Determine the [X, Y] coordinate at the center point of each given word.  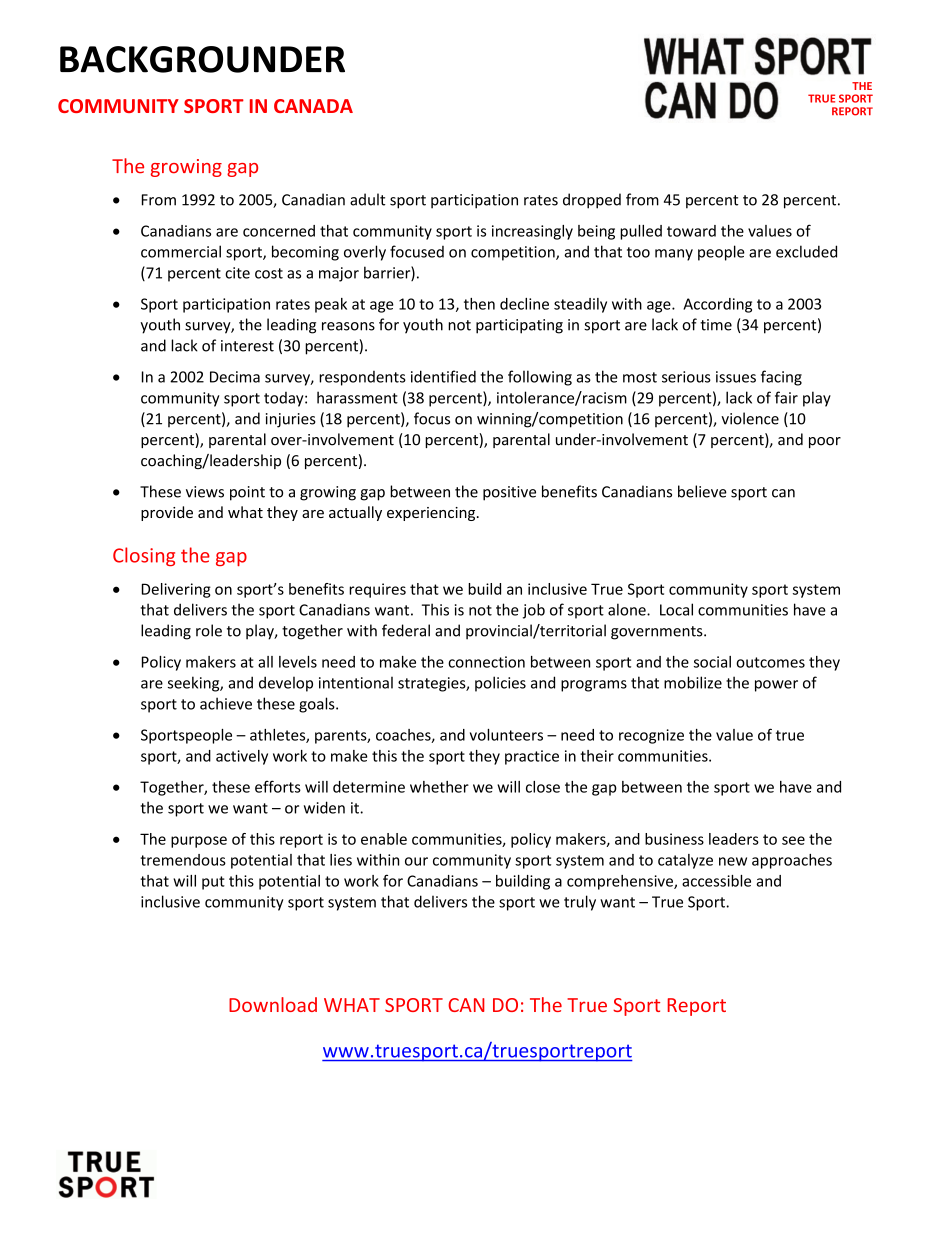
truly [580, 903]
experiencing [432, 514]
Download [273, 1004]
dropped [592, 201]
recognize [651, 736]
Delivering [176, 590]
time [716, 325]
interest [247, 346]
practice [532, 757]
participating [519, 326]
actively [242, 757]
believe [702, 491]
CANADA [313, 106]
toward [691, 231]
